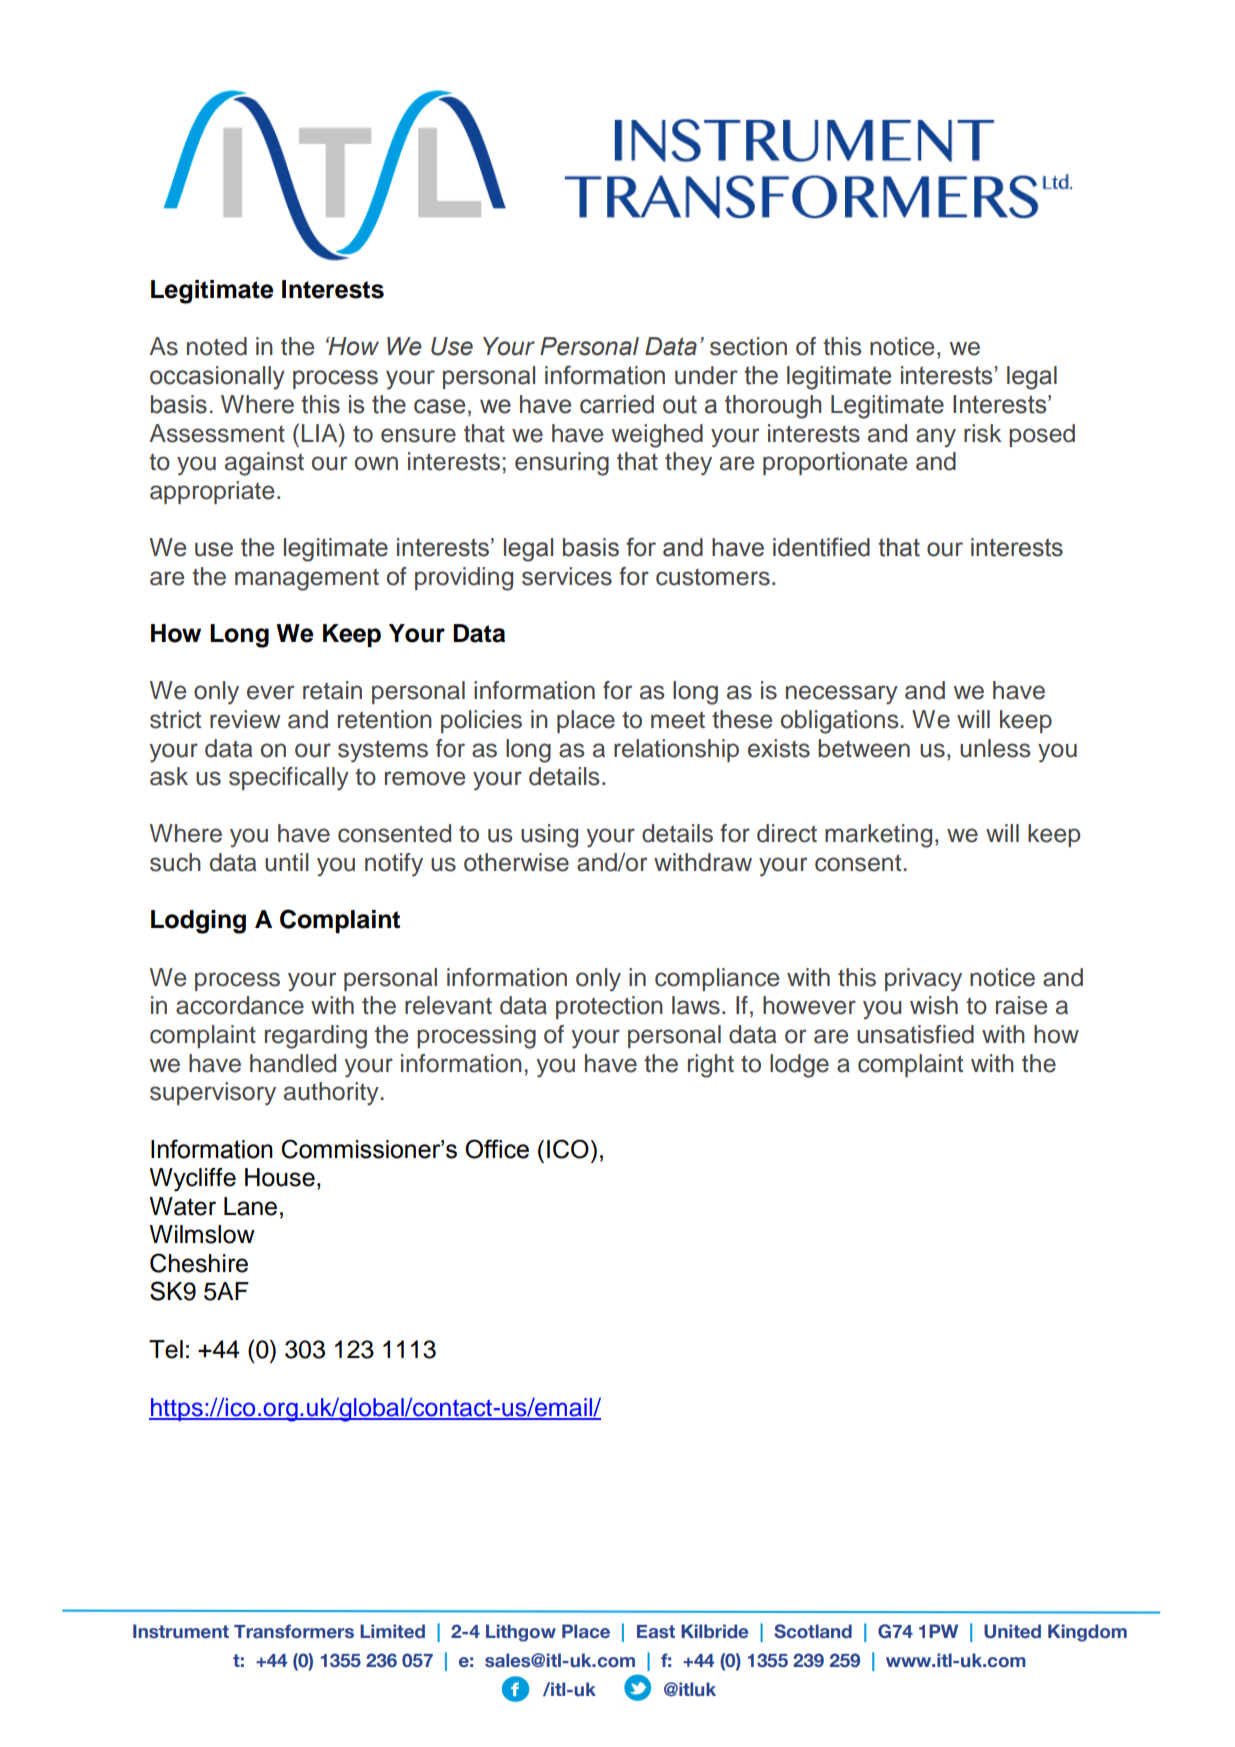 The width and height of the screenshot is (1235, 1747). Describe the element at coordinates (936, 438) in the screenshot. I see `any` at that location.
